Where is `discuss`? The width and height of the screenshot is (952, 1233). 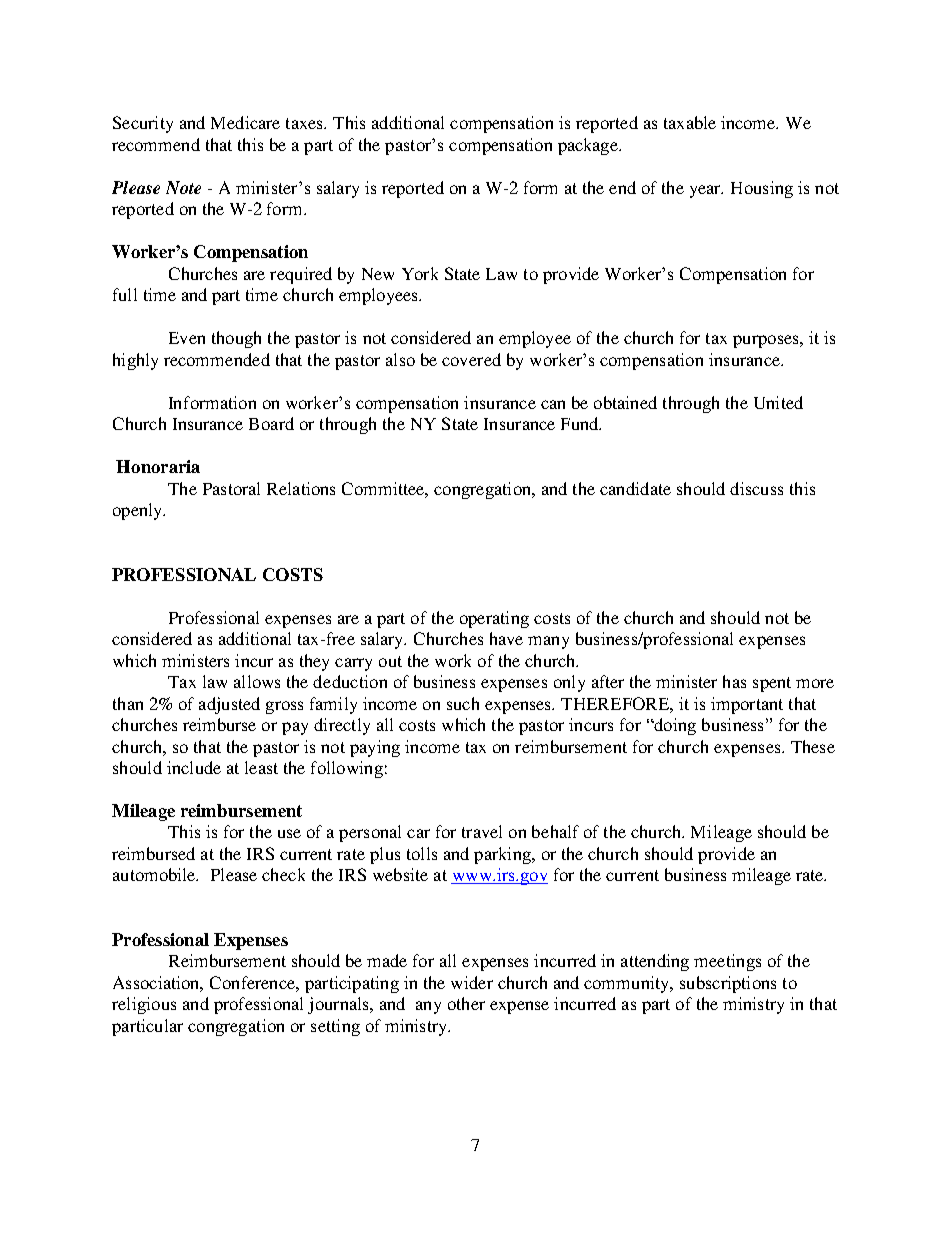 discuss is located at coordinates (756, 488).
